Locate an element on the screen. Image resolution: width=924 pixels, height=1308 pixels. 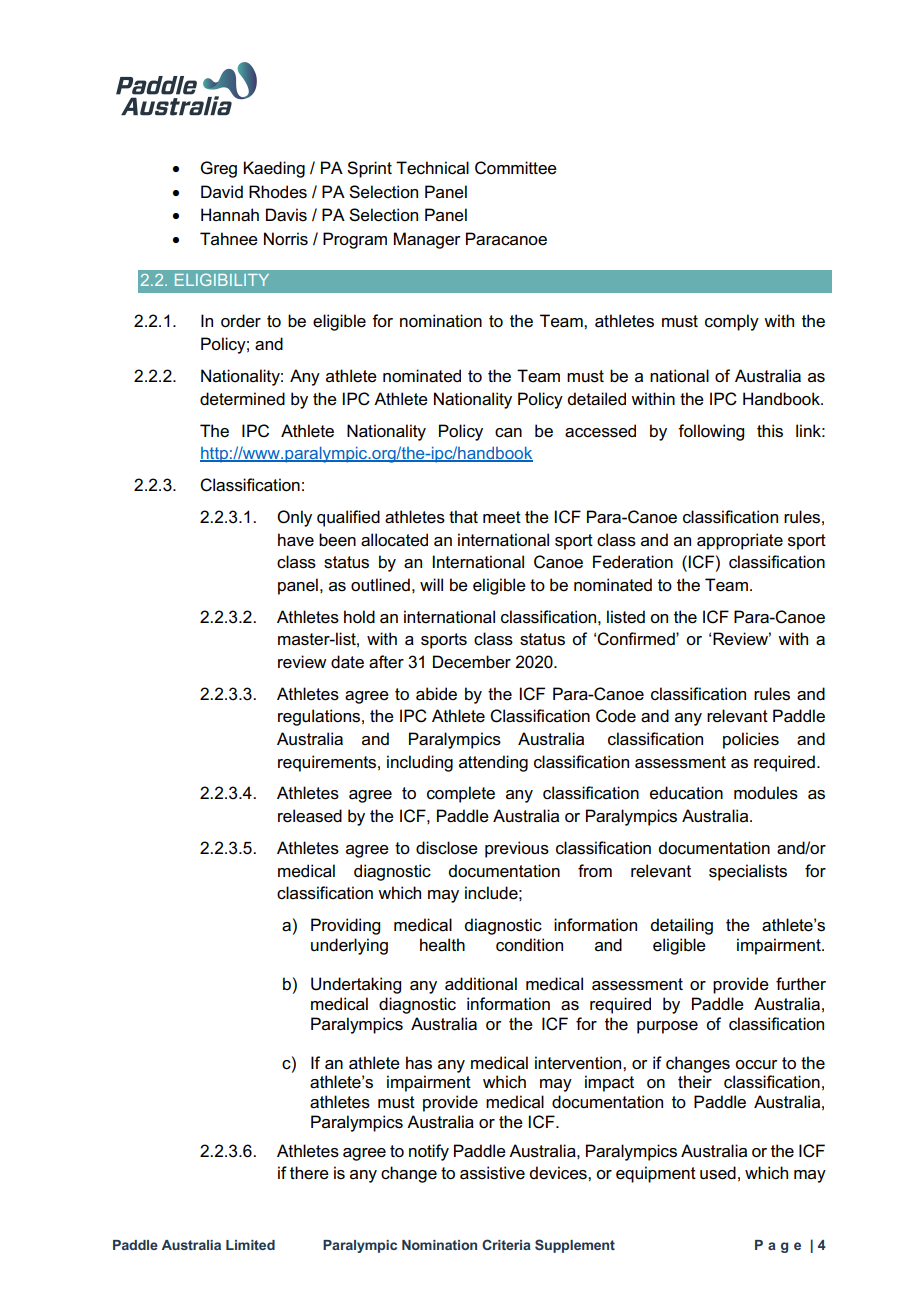
comply is located at coordinates (732, 322).
